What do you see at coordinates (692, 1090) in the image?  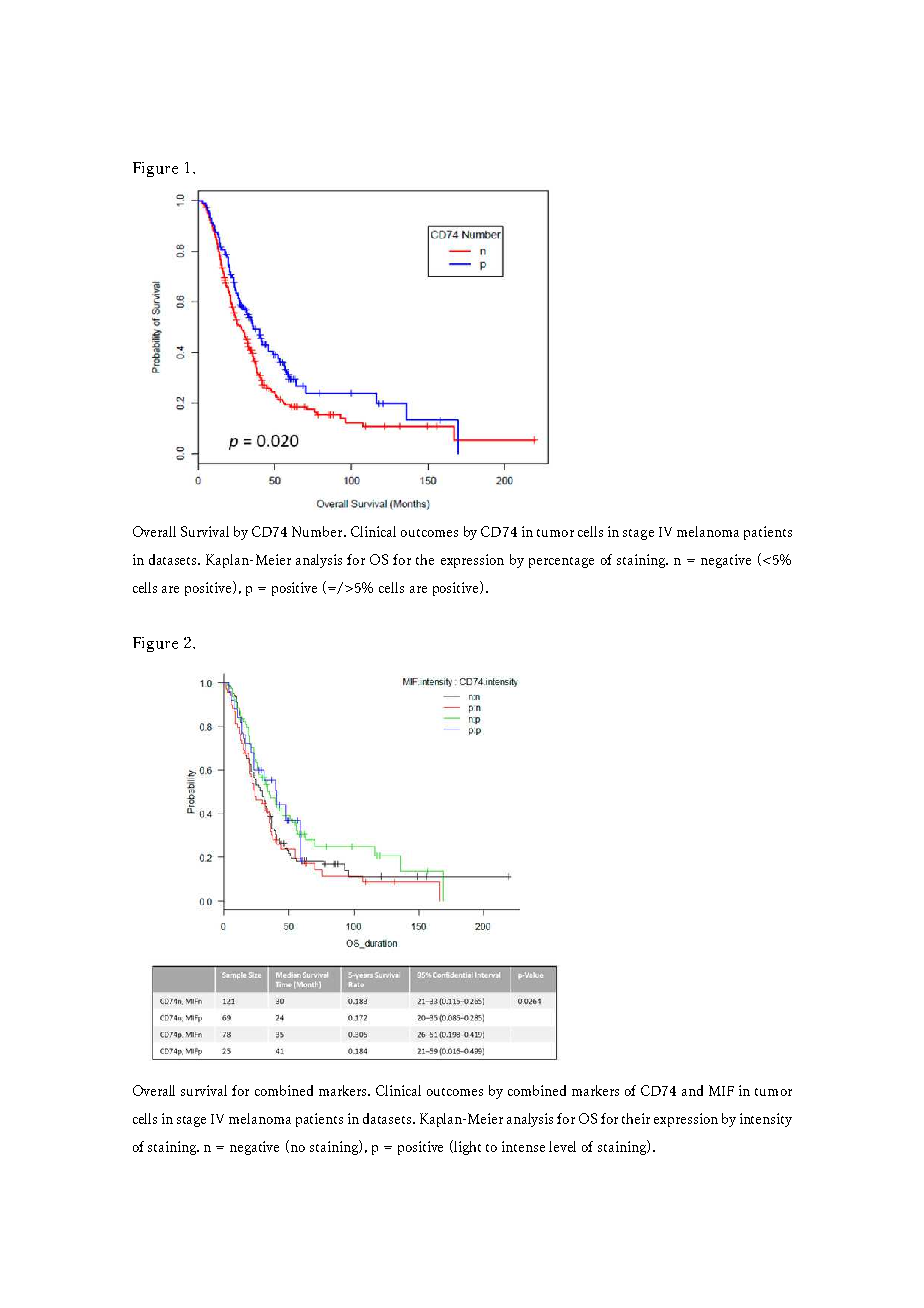 I see `and` at bounding box center [692, 1090].
